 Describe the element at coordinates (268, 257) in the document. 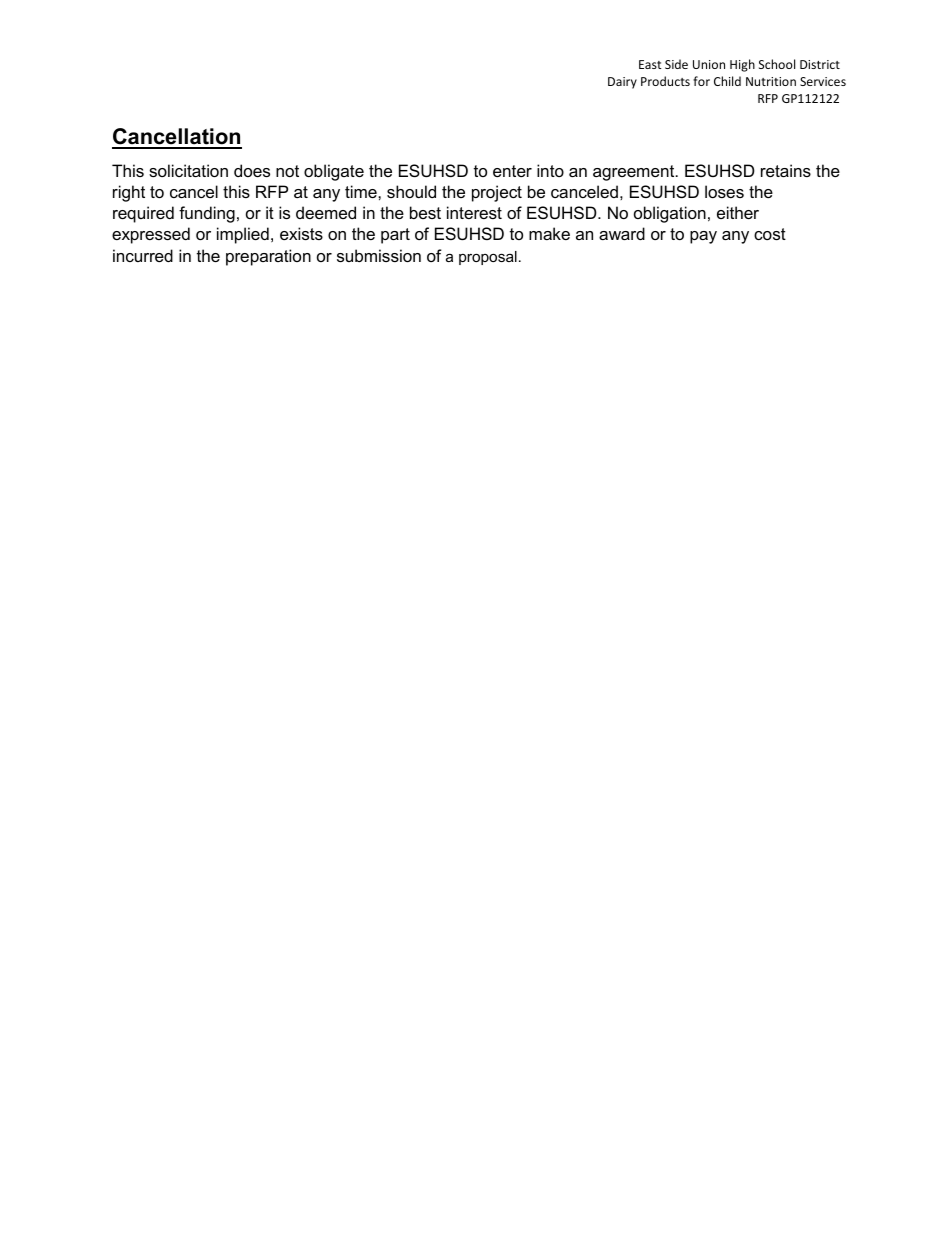

I see `preparation` at that location.
